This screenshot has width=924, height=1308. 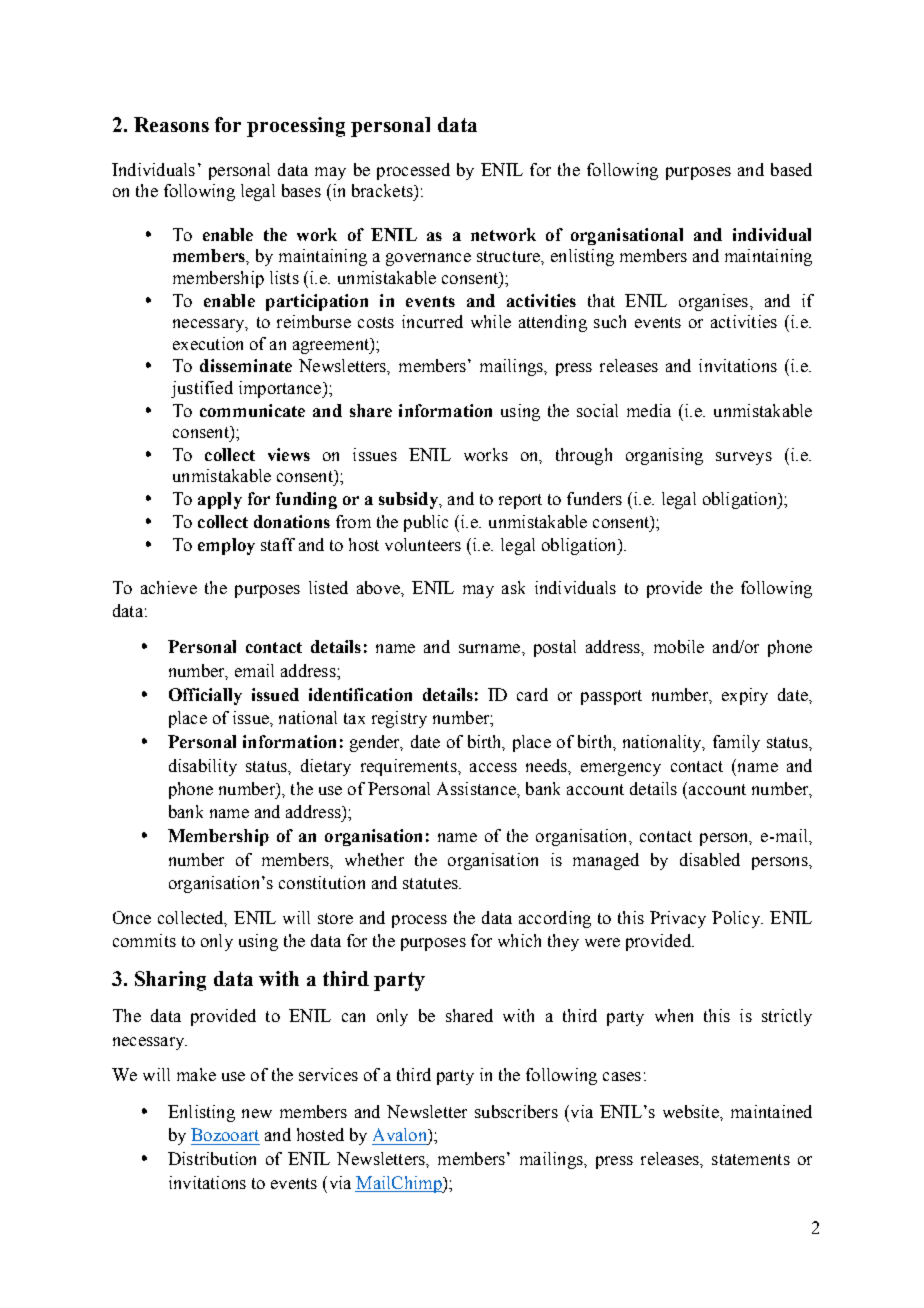 I want to click on media, so click(x=649, y=410).
